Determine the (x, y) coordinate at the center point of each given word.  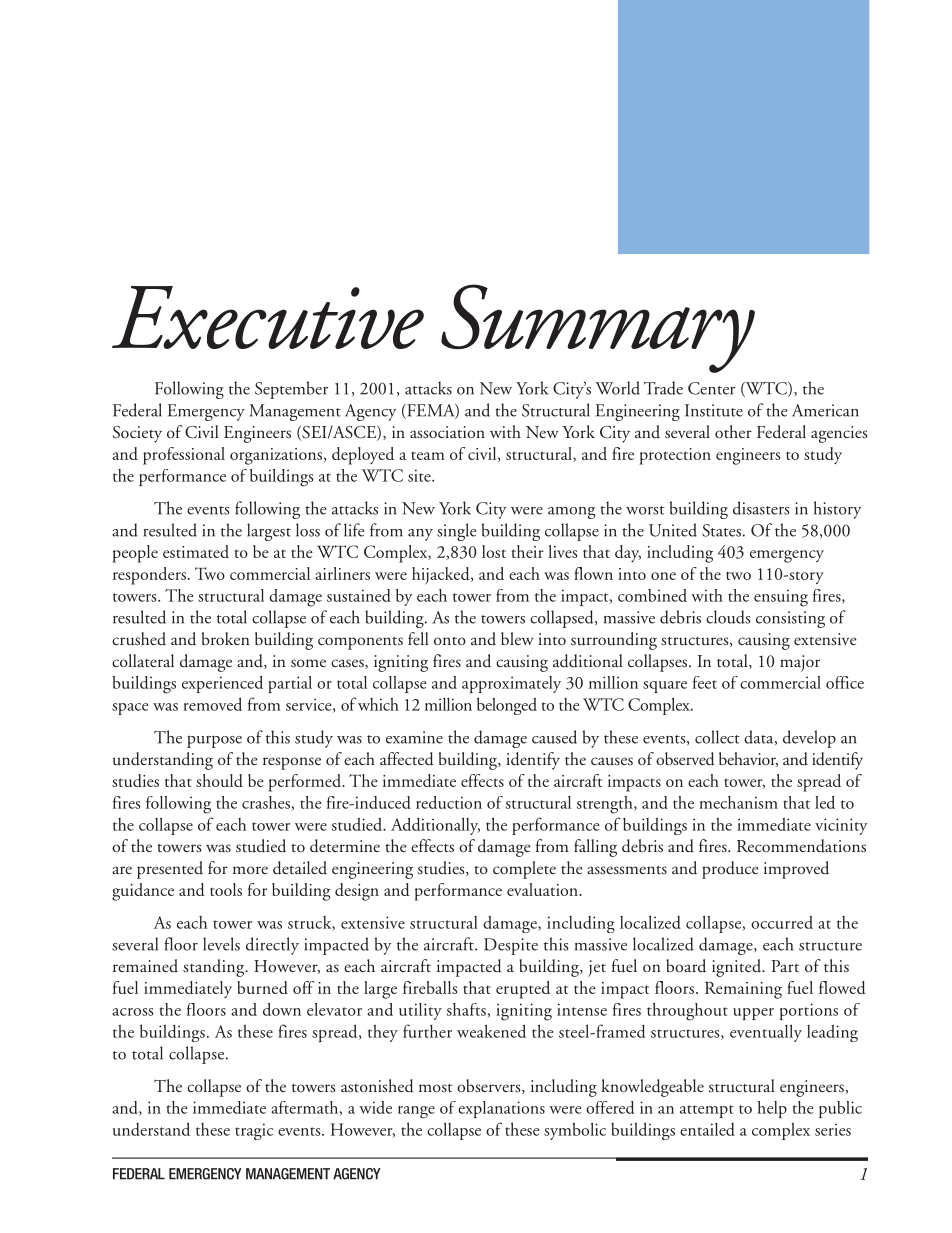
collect (717, 737)
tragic (254, 1131)
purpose (214, 741)
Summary (598, 328)
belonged (507, 706)
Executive (268, 317)
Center (711, 388)
